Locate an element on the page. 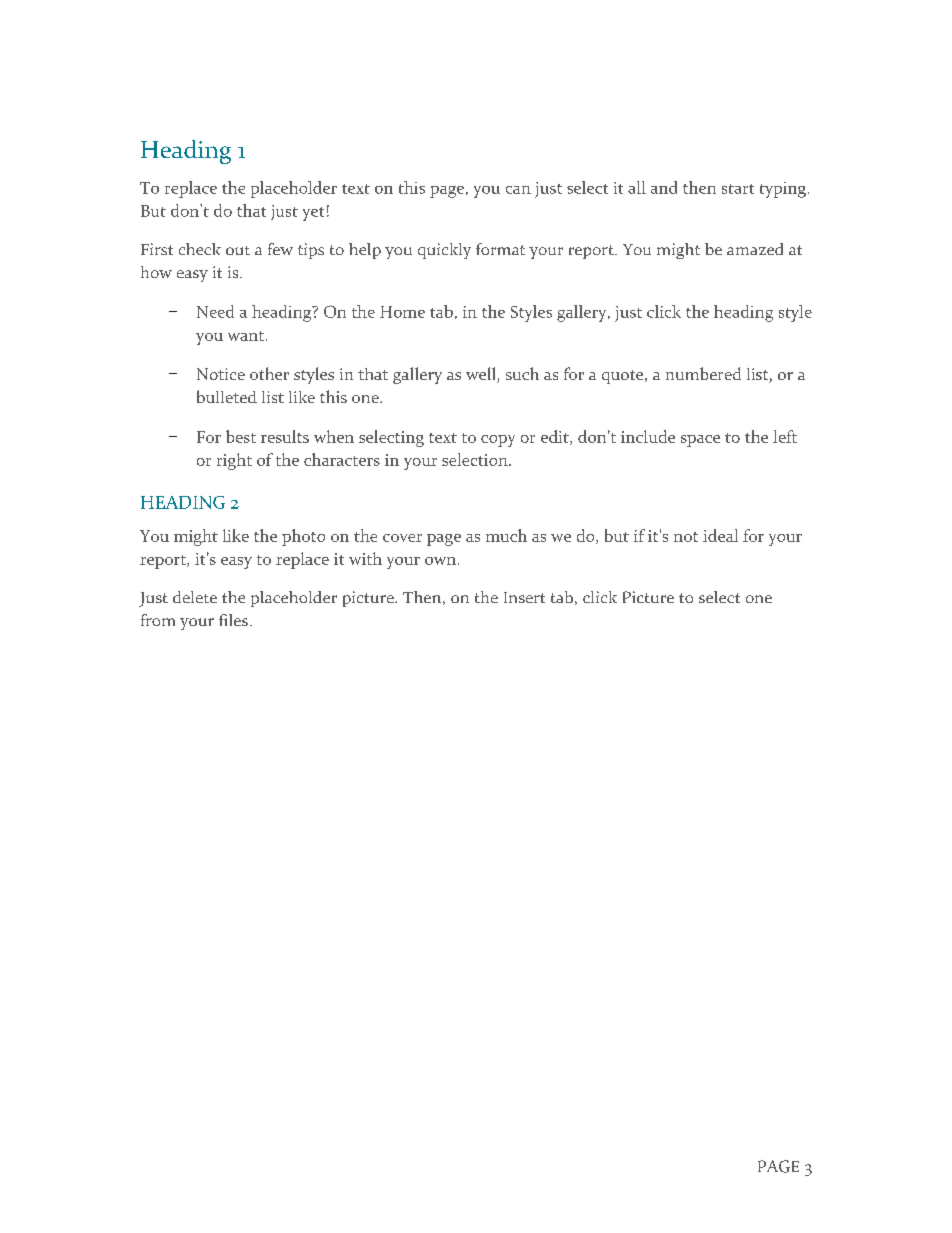 This page has height=1233, width=952. can is located at coordinates (518, 190).
